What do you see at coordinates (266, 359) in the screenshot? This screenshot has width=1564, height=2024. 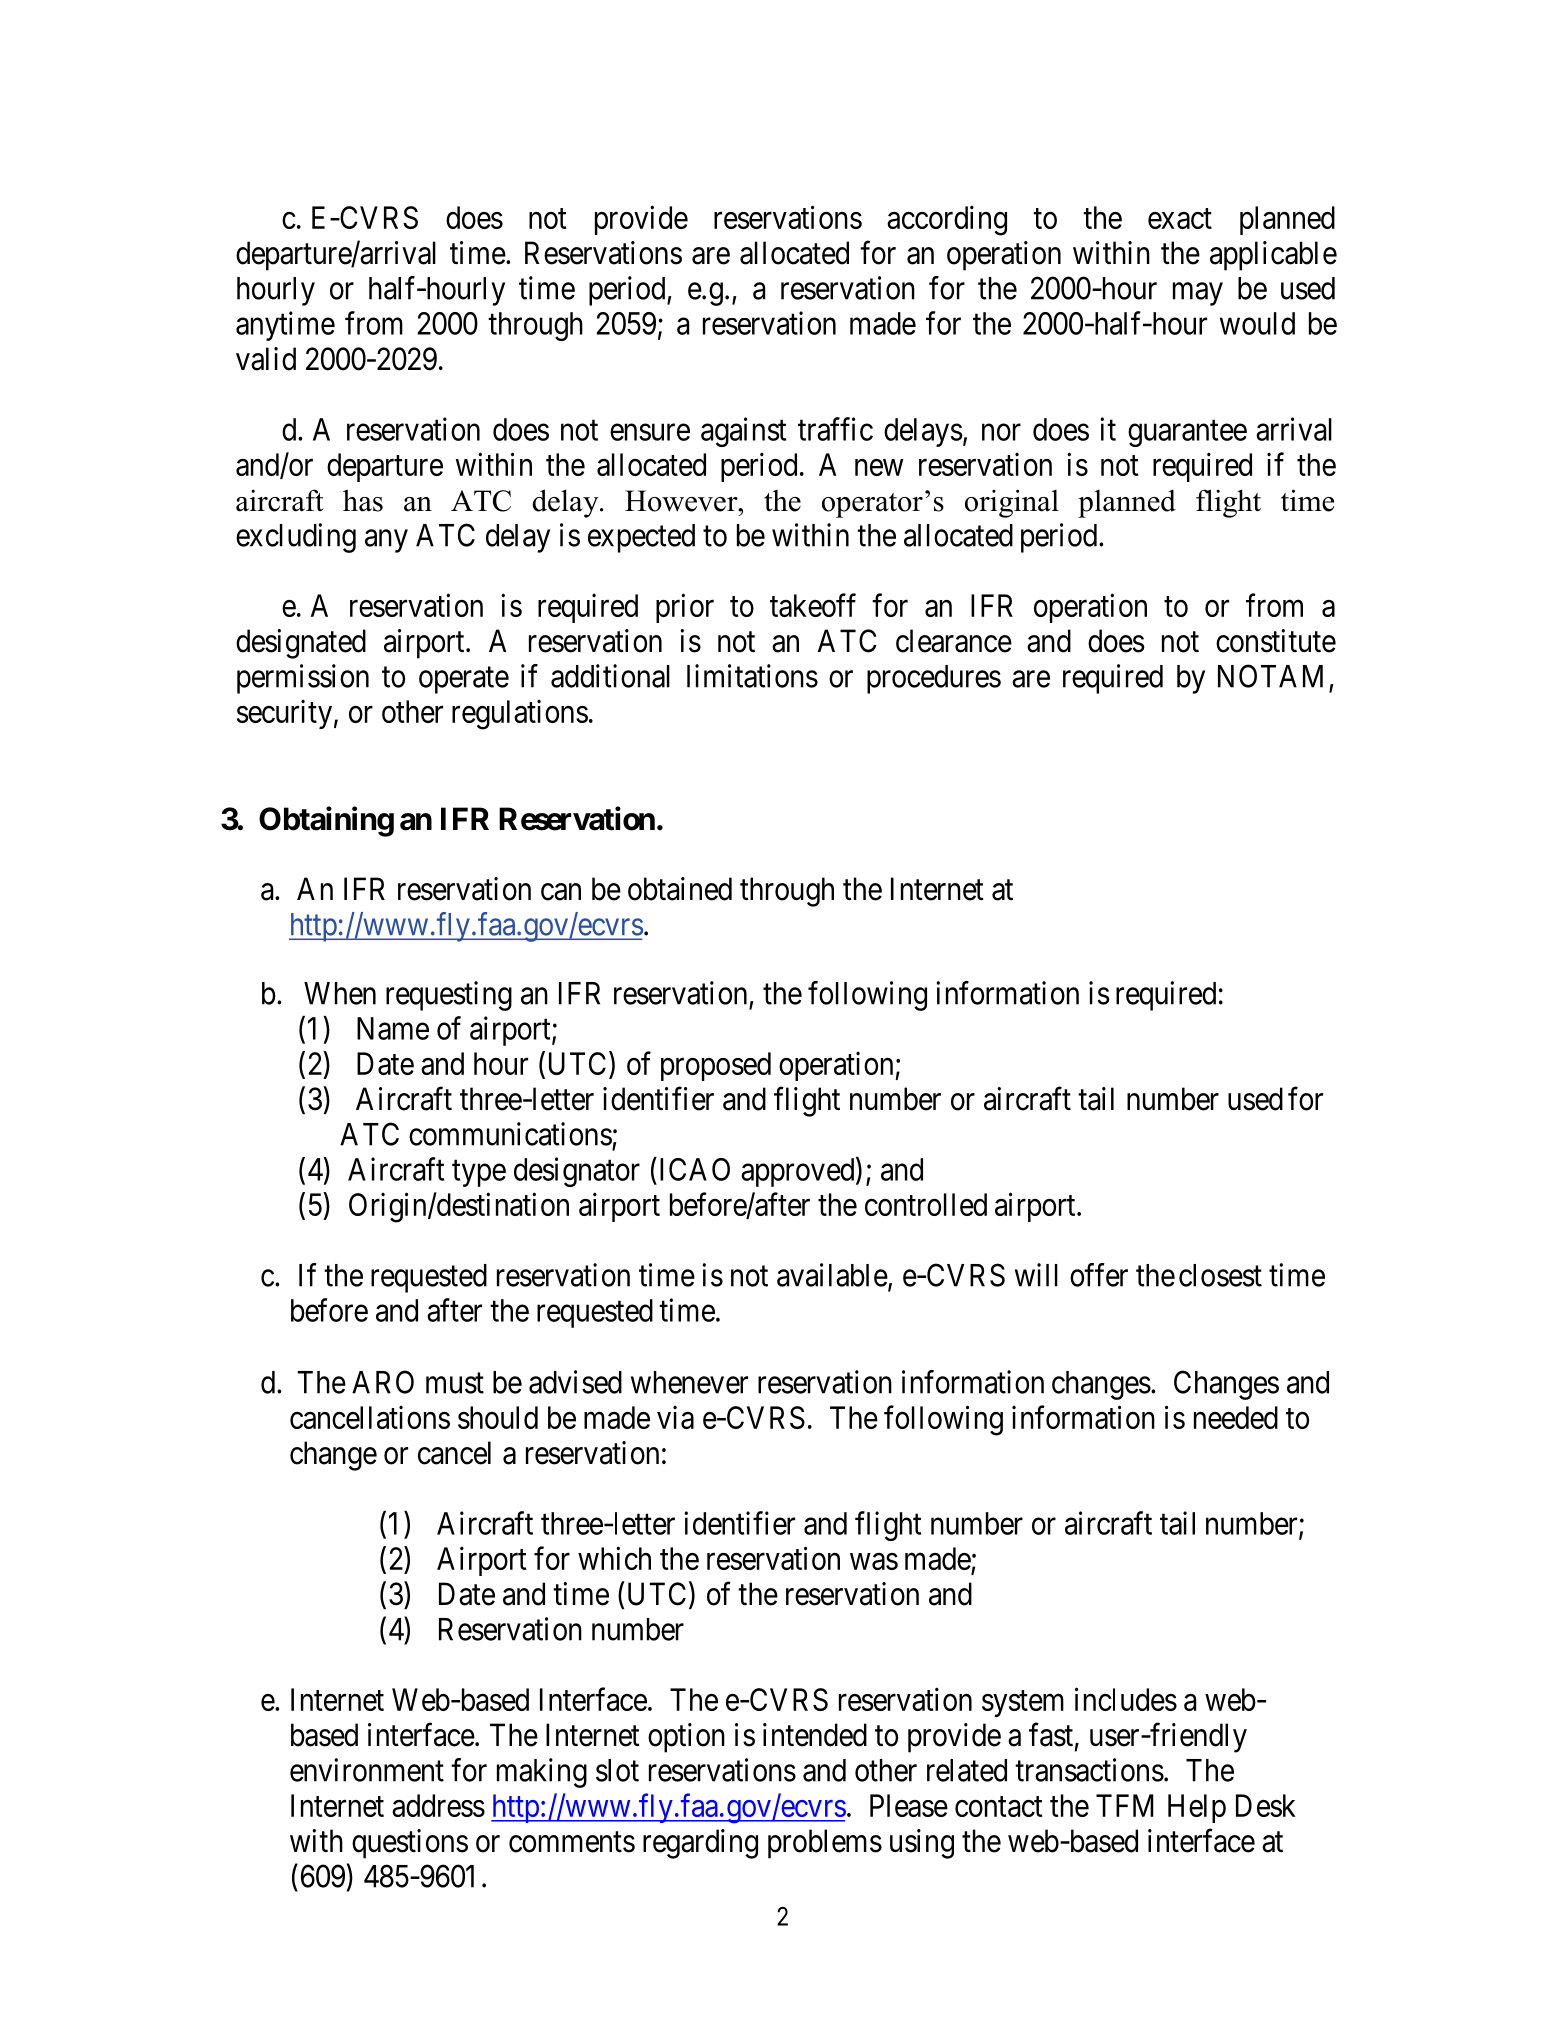 I see `valid` at bounding box center [266, 359].
